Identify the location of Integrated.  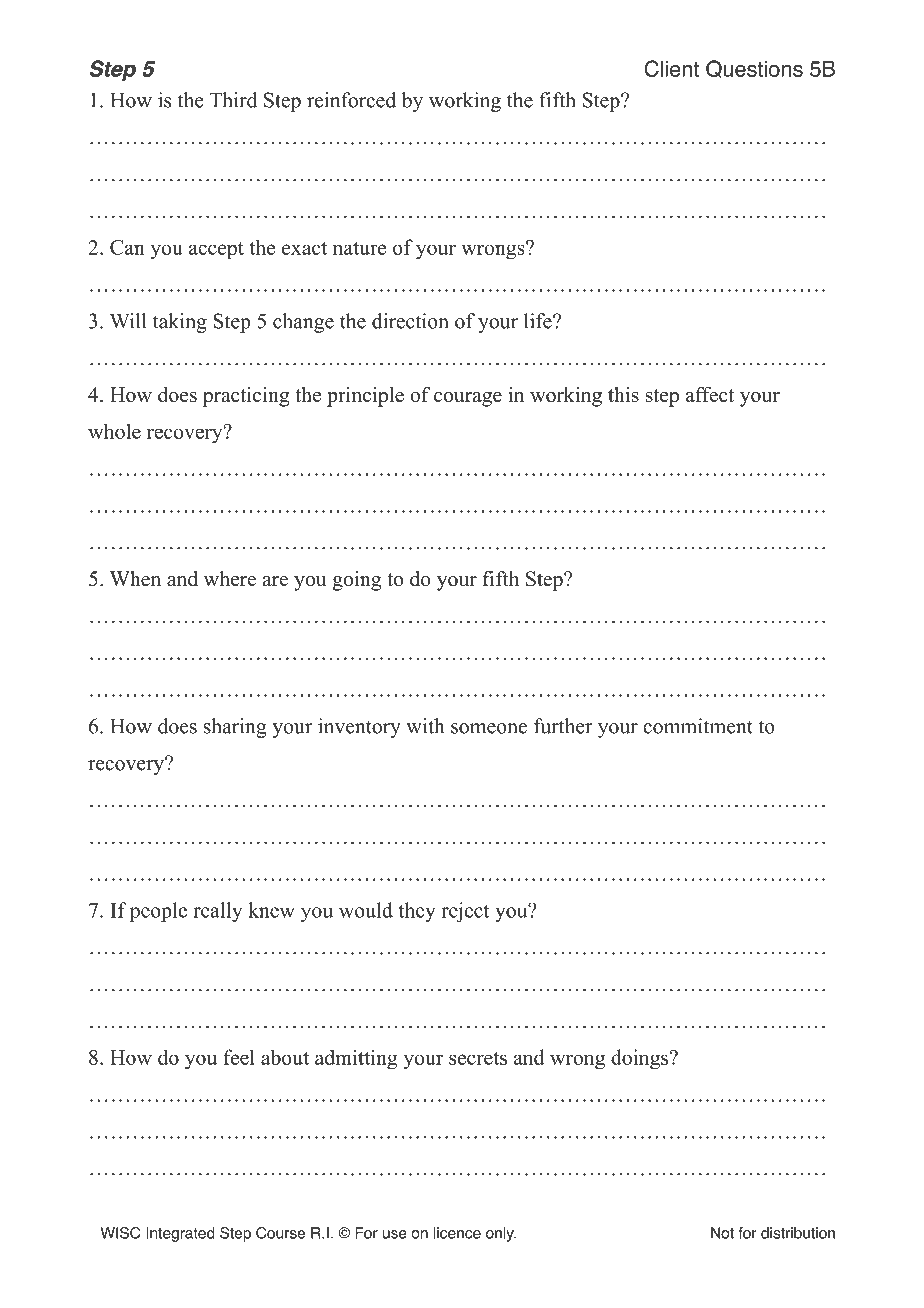
(180, 1234).
